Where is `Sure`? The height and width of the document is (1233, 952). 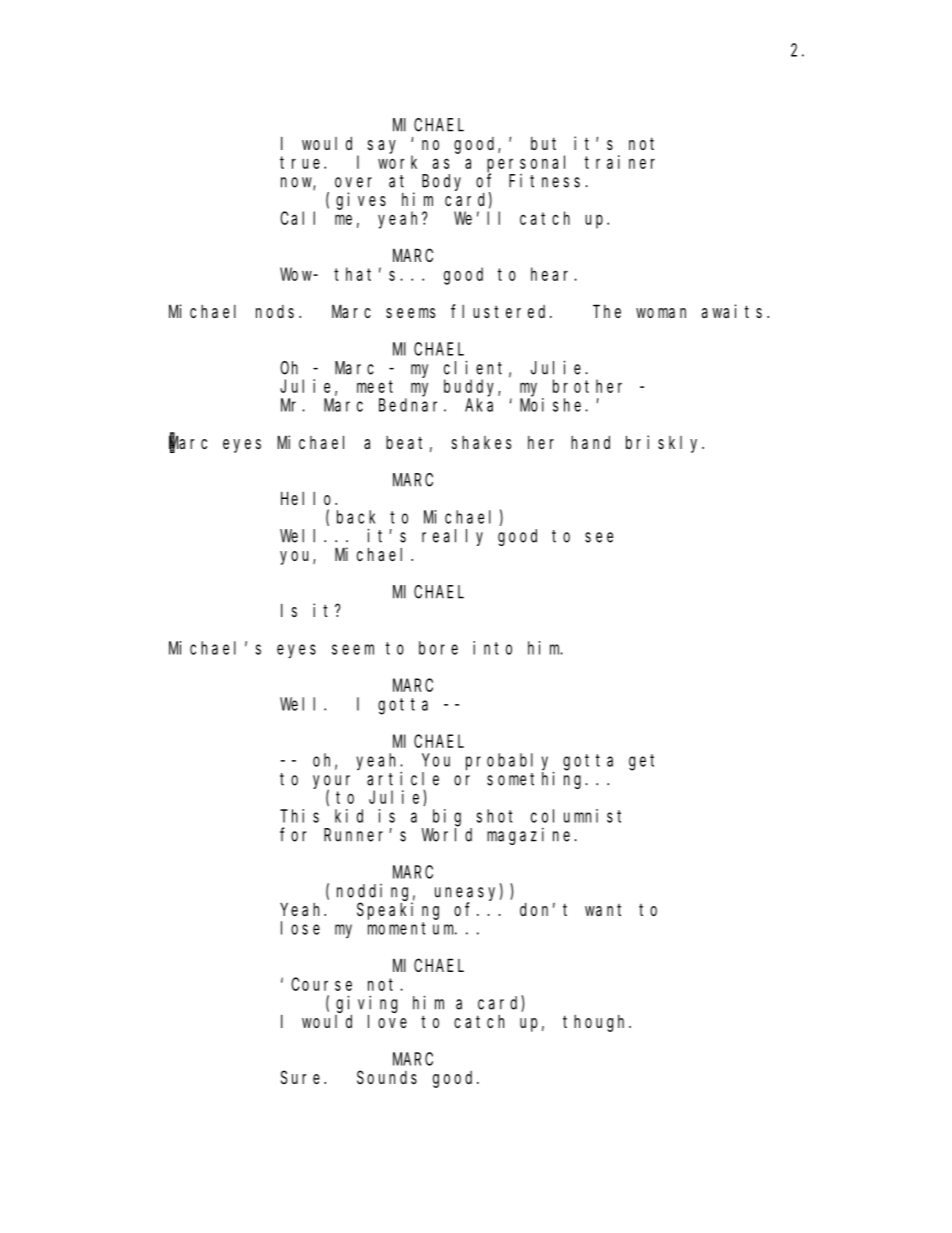 Sure is located at coordinates (303, 1077).
